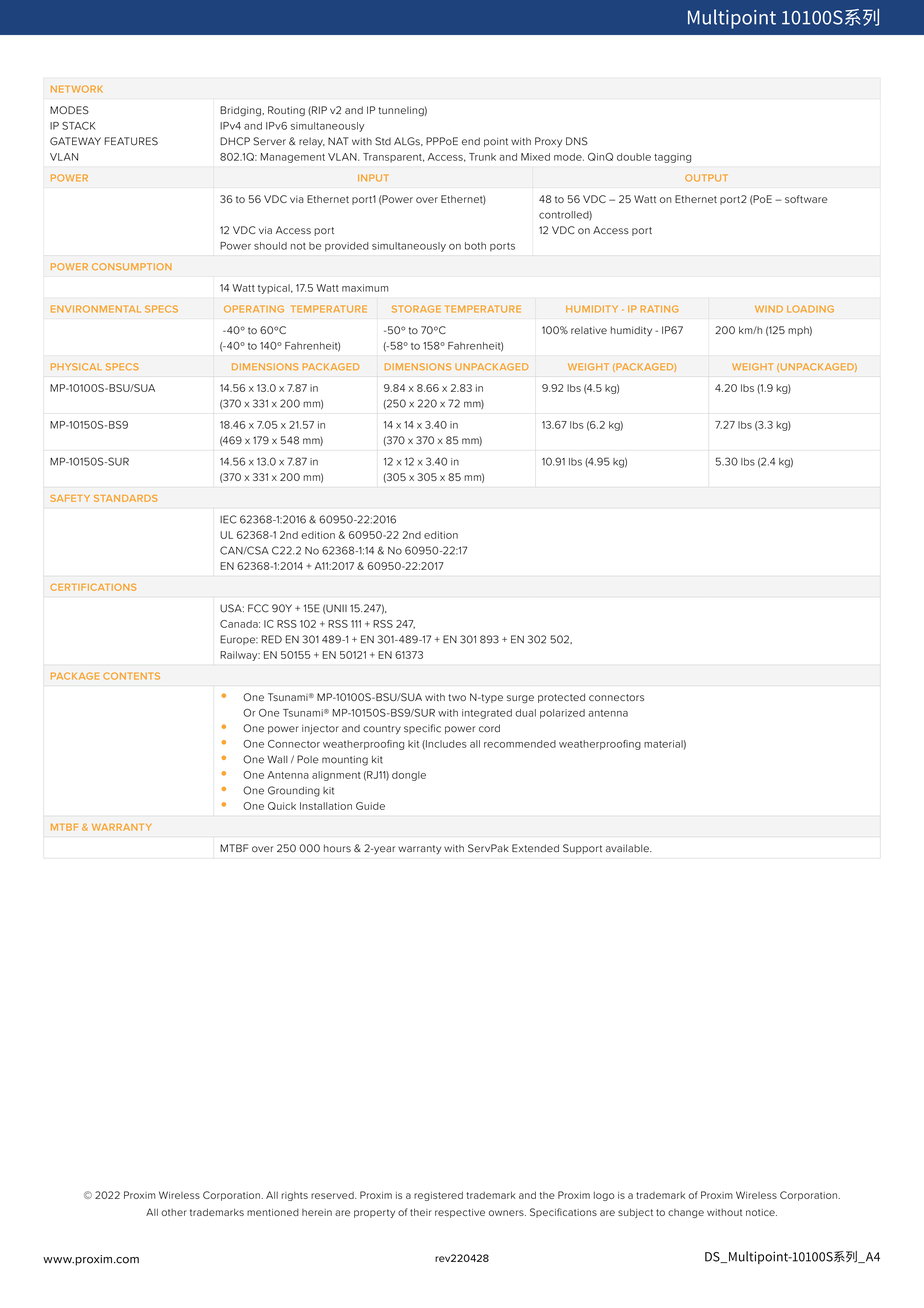 Image resolution: width=924 pixels, height=1308 pixels. What do you see at coordinates (535, 848) in the screenshot?
I see `Extended` at bounding box center [535, 848].
